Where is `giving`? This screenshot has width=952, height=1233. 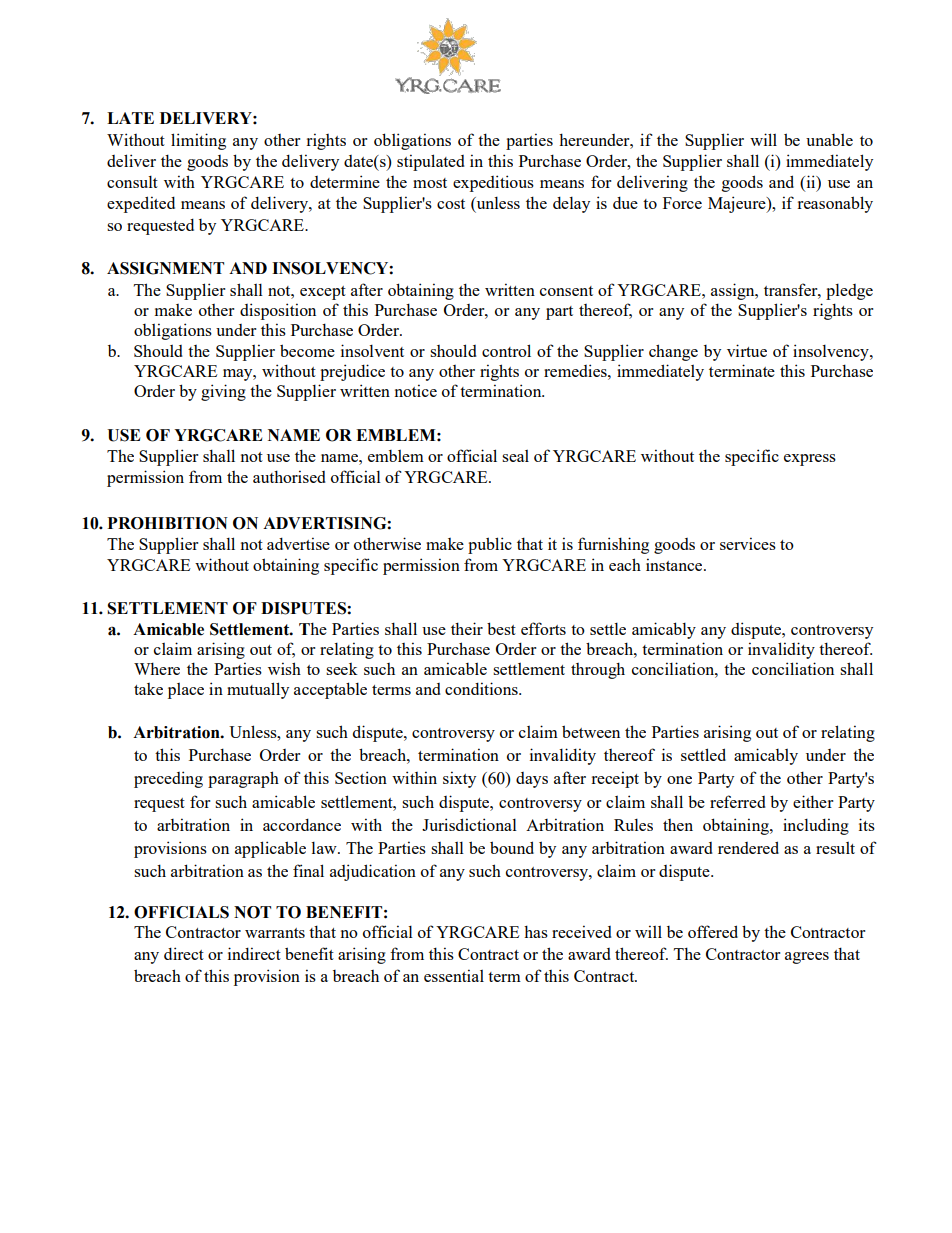
giving is located at coordinates (223, 392).
